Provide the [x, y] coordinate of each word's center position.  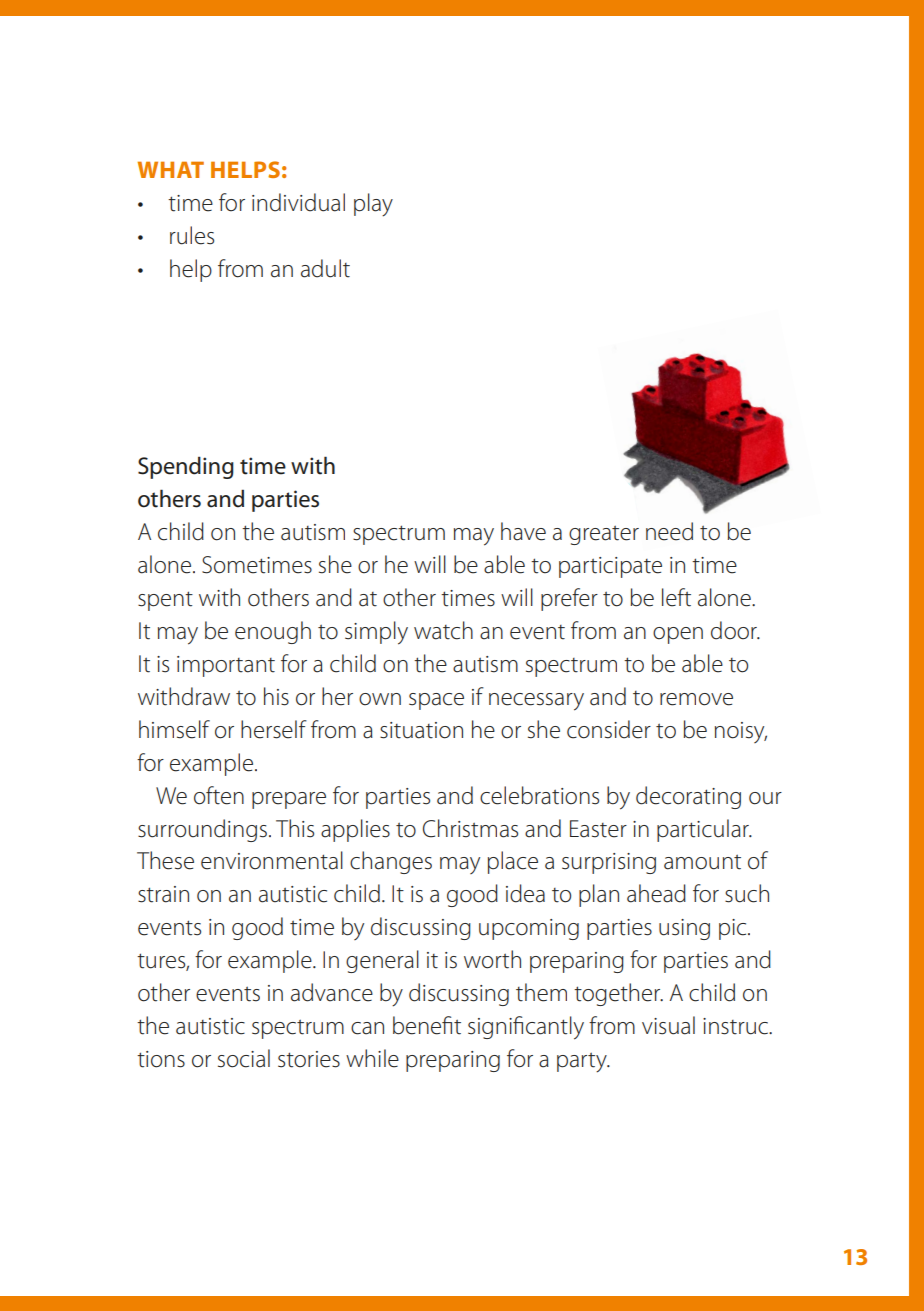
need [669, 531]
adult [325, 268]
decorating [688, 797]
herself [274, 729]
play [373, 205]
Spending [186, 467]
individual [298, 202]
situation [421, 730]
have [523, 531]
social [244, 1058]
